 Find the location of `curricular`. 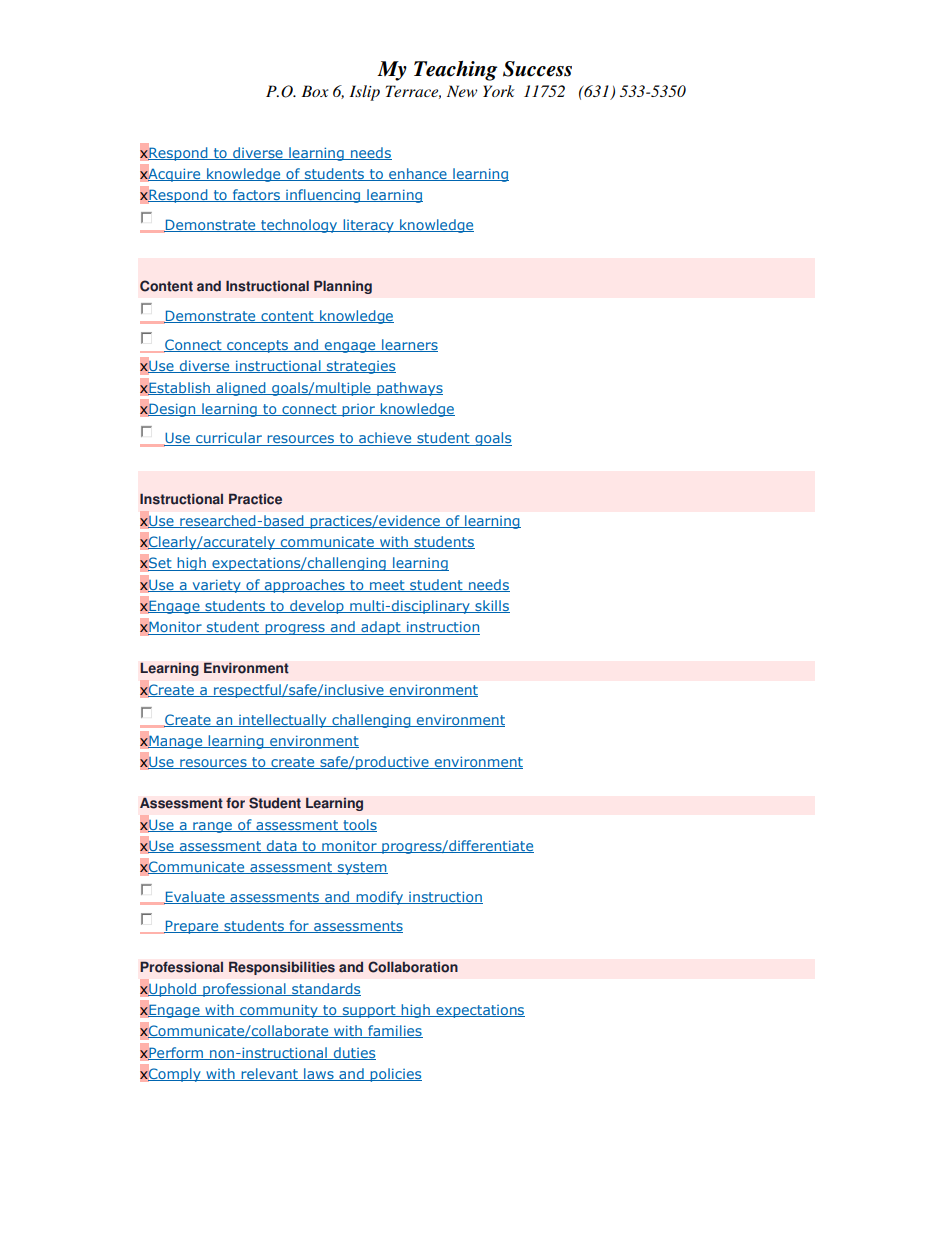

curricular is located at coordinates (229, 439).
